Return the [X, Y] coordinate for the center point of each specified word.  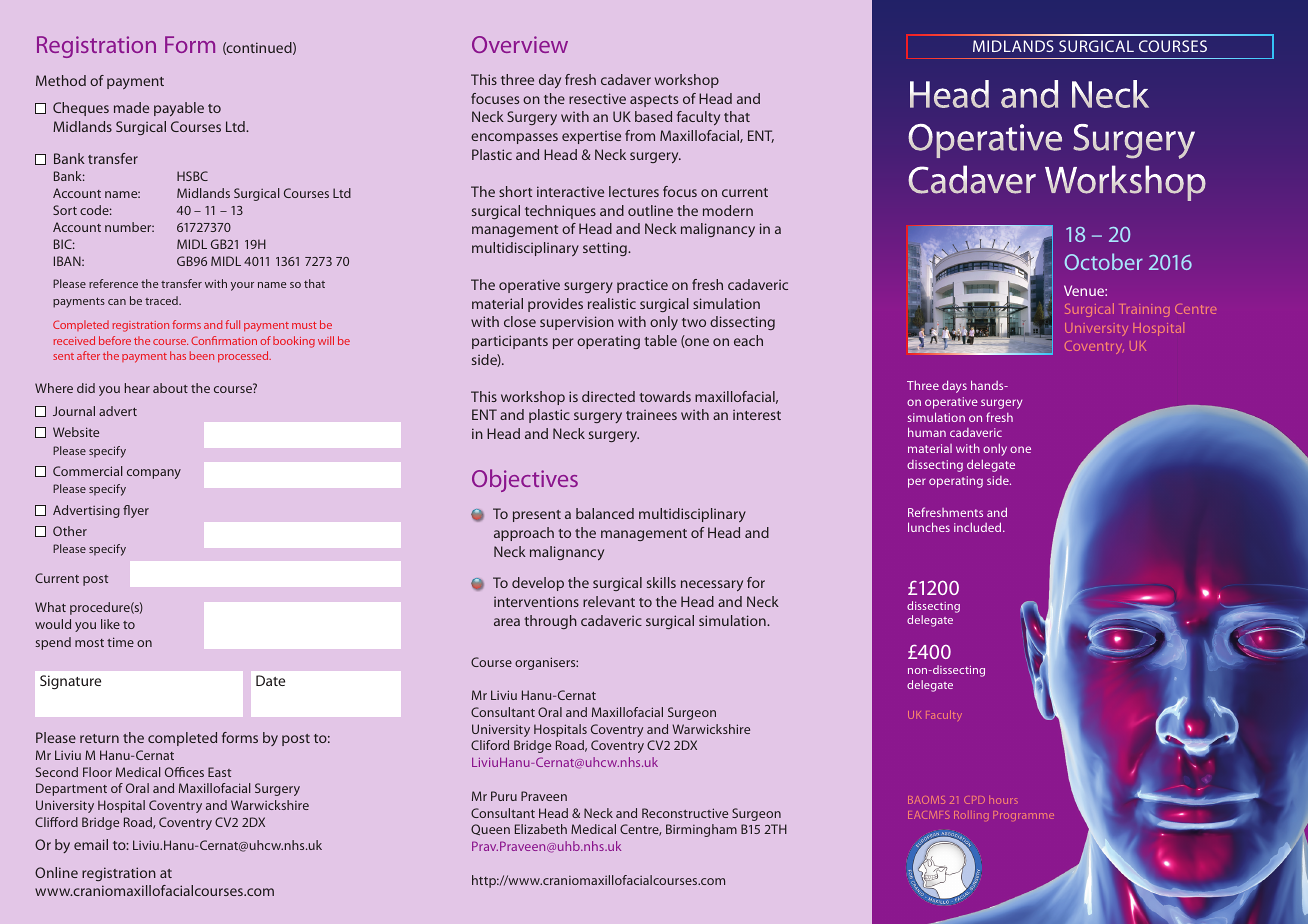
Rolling [971, 816]
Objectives [525, 480]
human [927, 432]
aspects [654, 101]
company [154, 474]
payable [179, 109]
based [653, 116]
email [91, 844]
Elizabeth [541, 829]
